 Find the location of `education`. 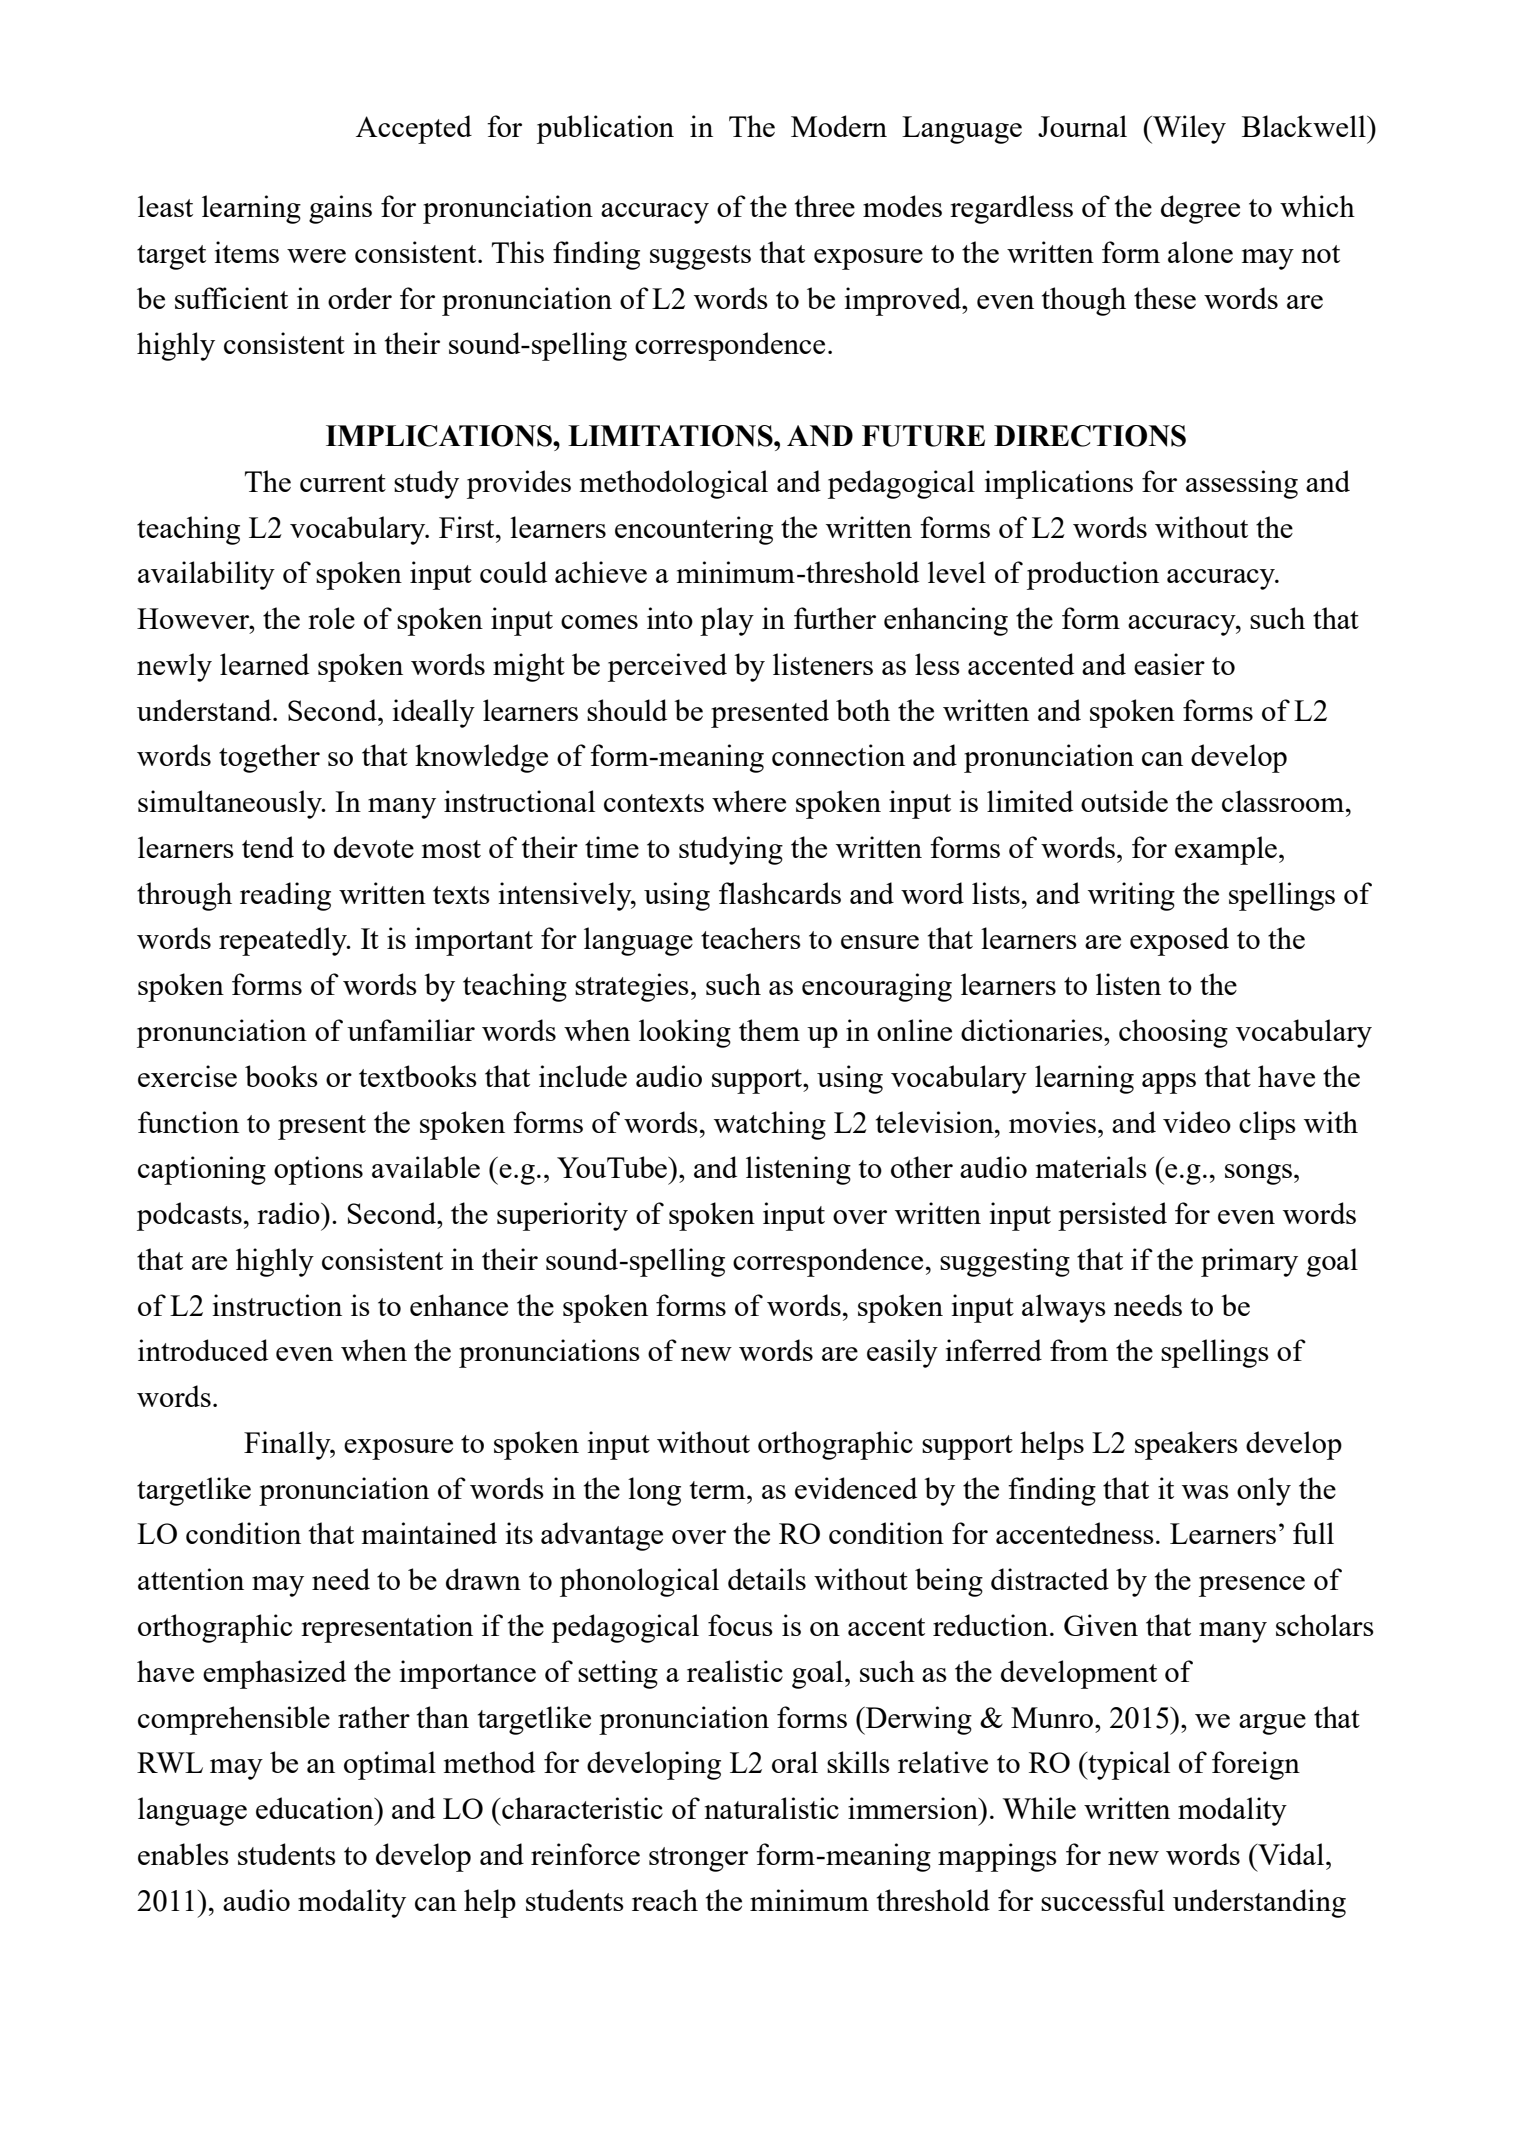

education is located at coordinates (316, 1808).
